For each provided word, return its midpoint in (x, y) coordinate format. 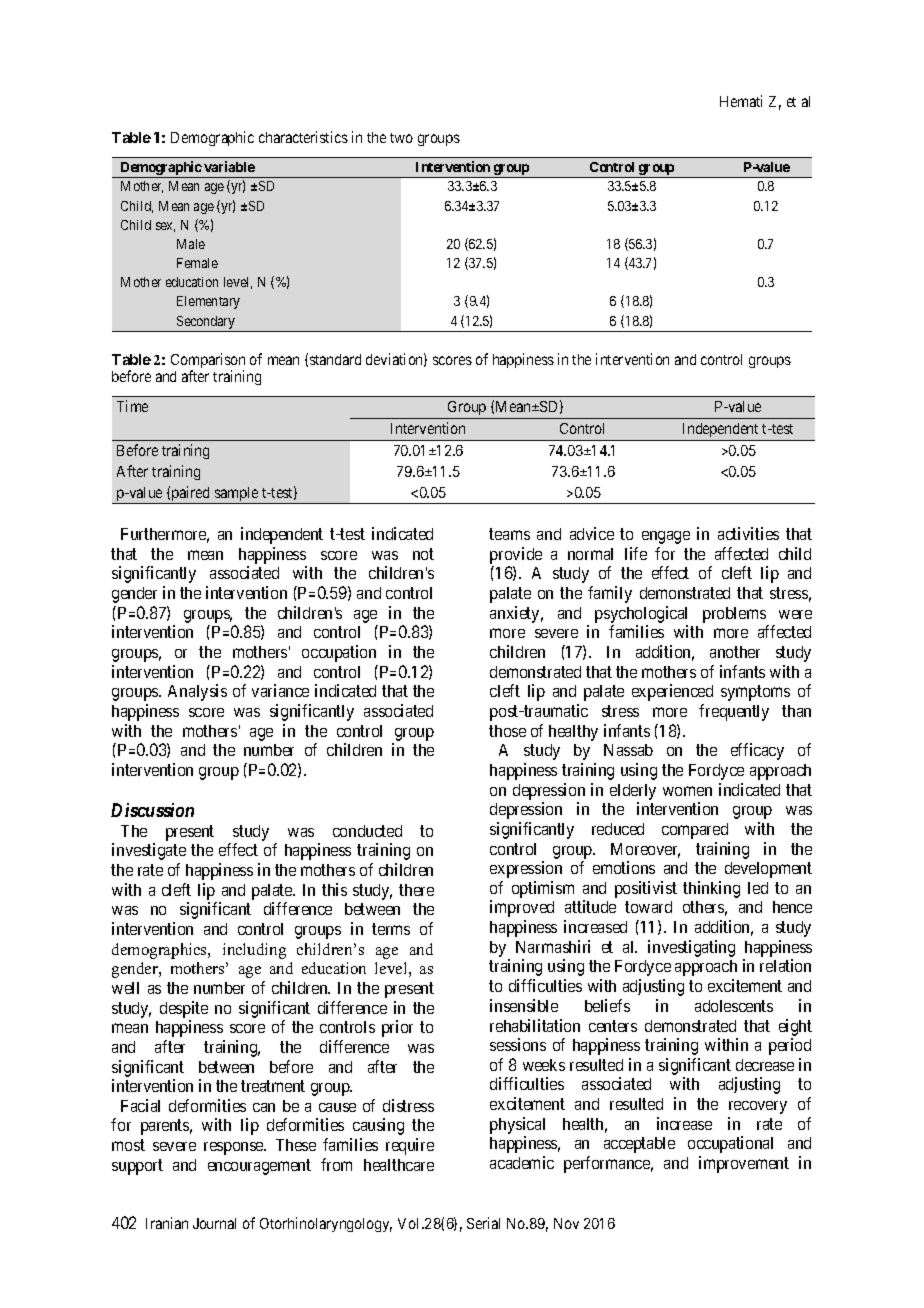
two (401, 138)
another (735, 652)
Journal (214, 1223)
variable (229, 166)
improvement (744, 1164)
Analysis (197, 692)
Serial (483, 1223)
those (507, 731)
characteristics (303, 137)
